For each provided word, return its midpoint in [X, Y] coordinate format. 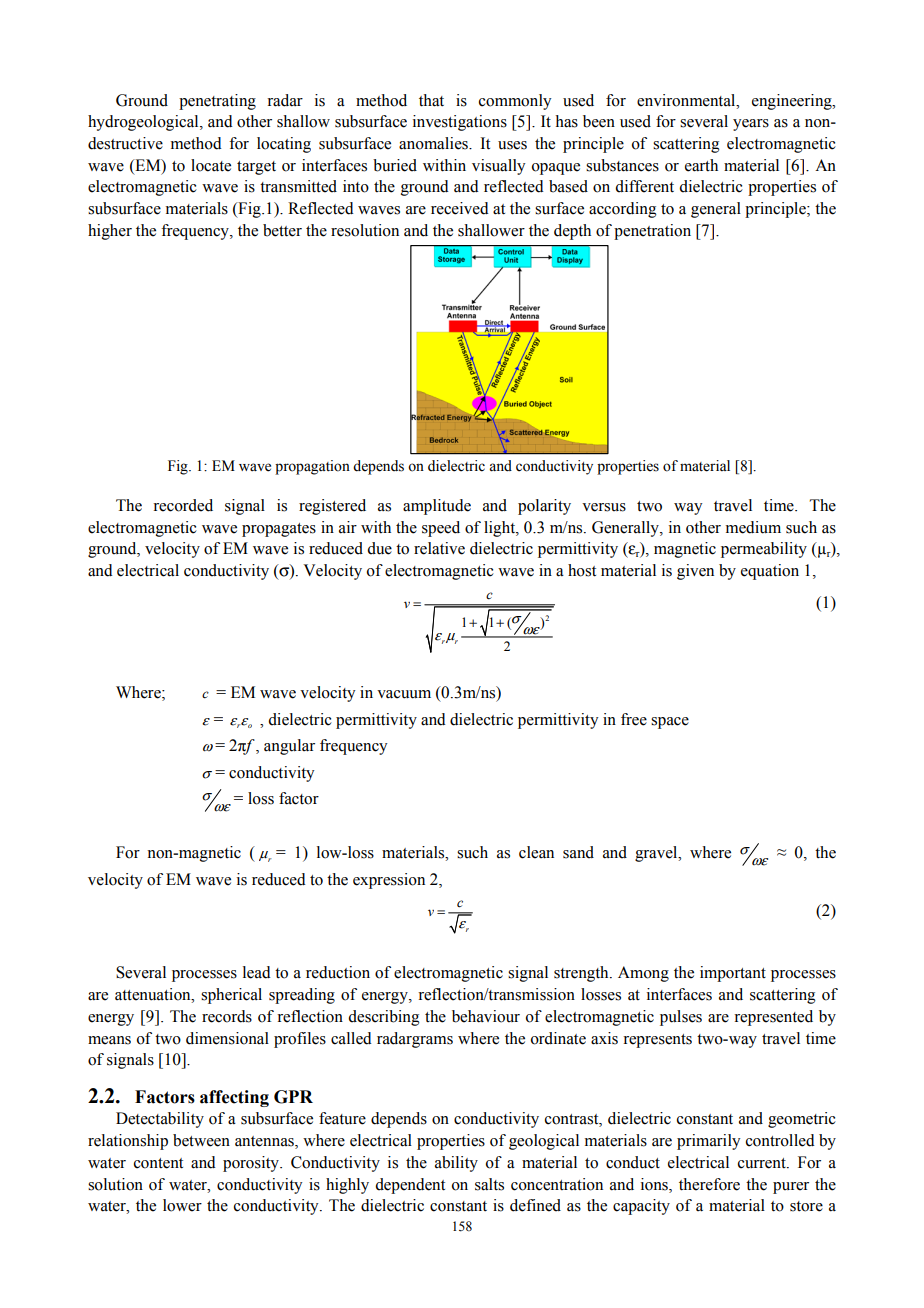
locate [211, 165]
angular [289, 747]
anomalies [434, 143]
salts [489, 1184]
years [751, 125]
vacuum [404, 694]
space [670, 723]
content [158, 1163]
